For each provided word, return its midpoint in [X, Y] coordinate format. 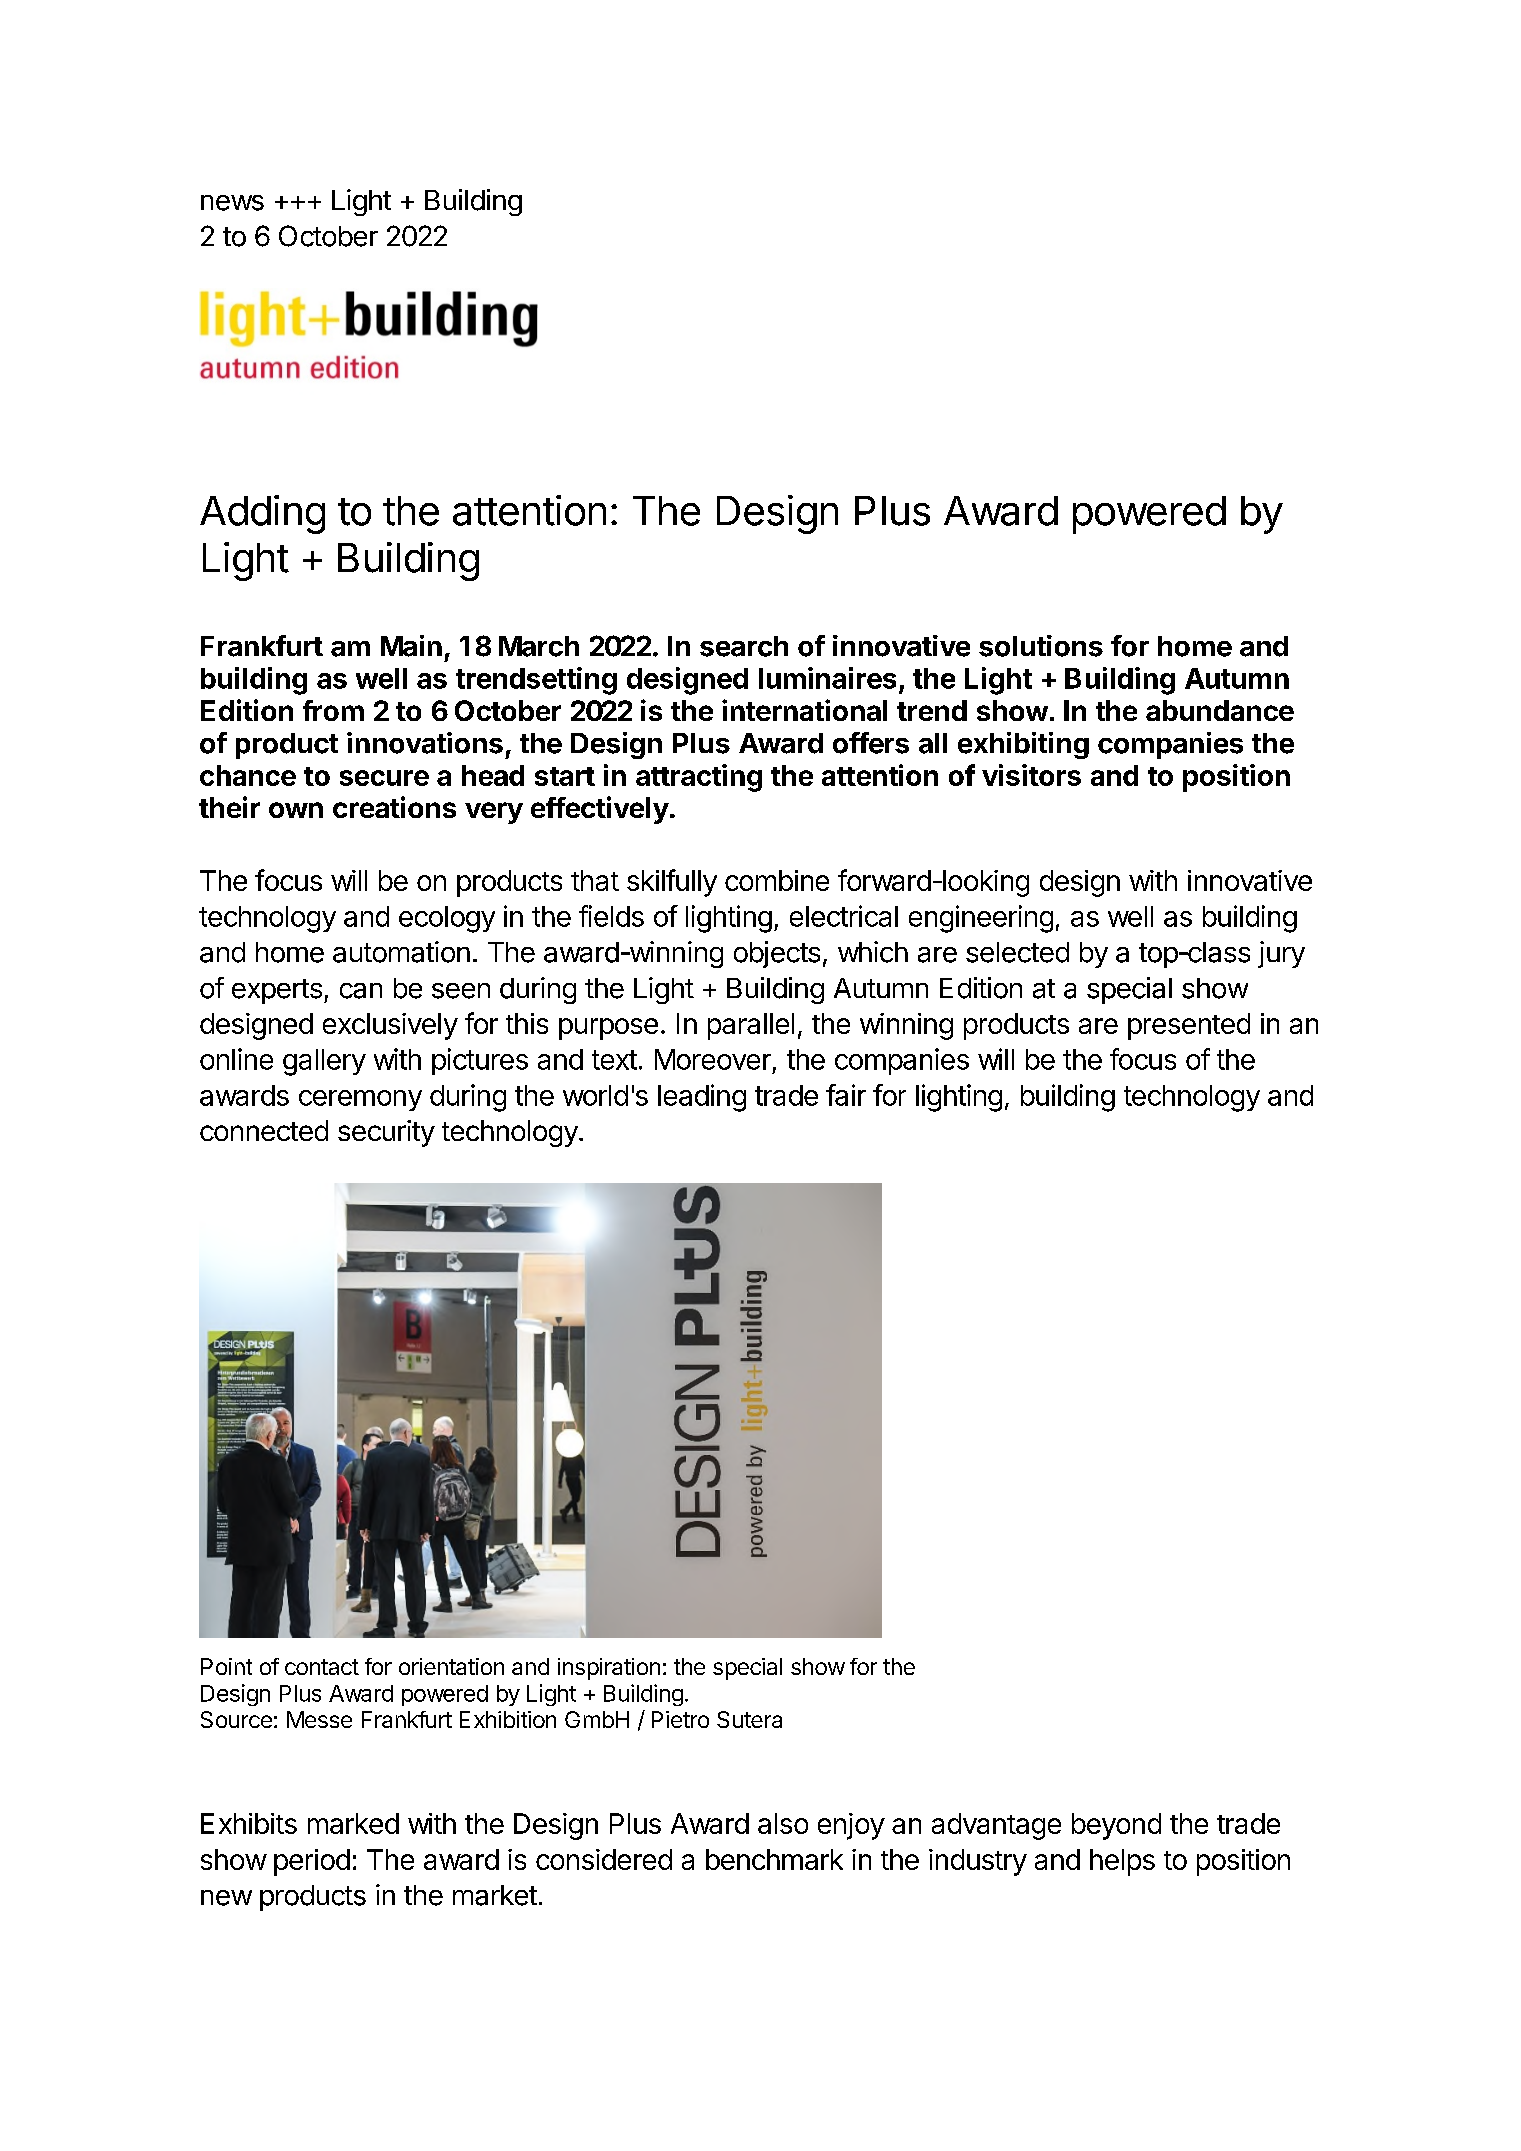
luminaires [827, 678]
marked [353, 1823]
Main [411, 646]
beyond [1116, 1826]
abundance [1220, 710]
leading [702, 1098]
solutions [1041, 646]
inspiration [609, 1669]
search [744, 646]
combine [777, 880]
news [232, 203]
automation [401, 952]
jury [1281, 954]
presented [1189, 1026]
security [386, 1133]
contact [322, 1667]
